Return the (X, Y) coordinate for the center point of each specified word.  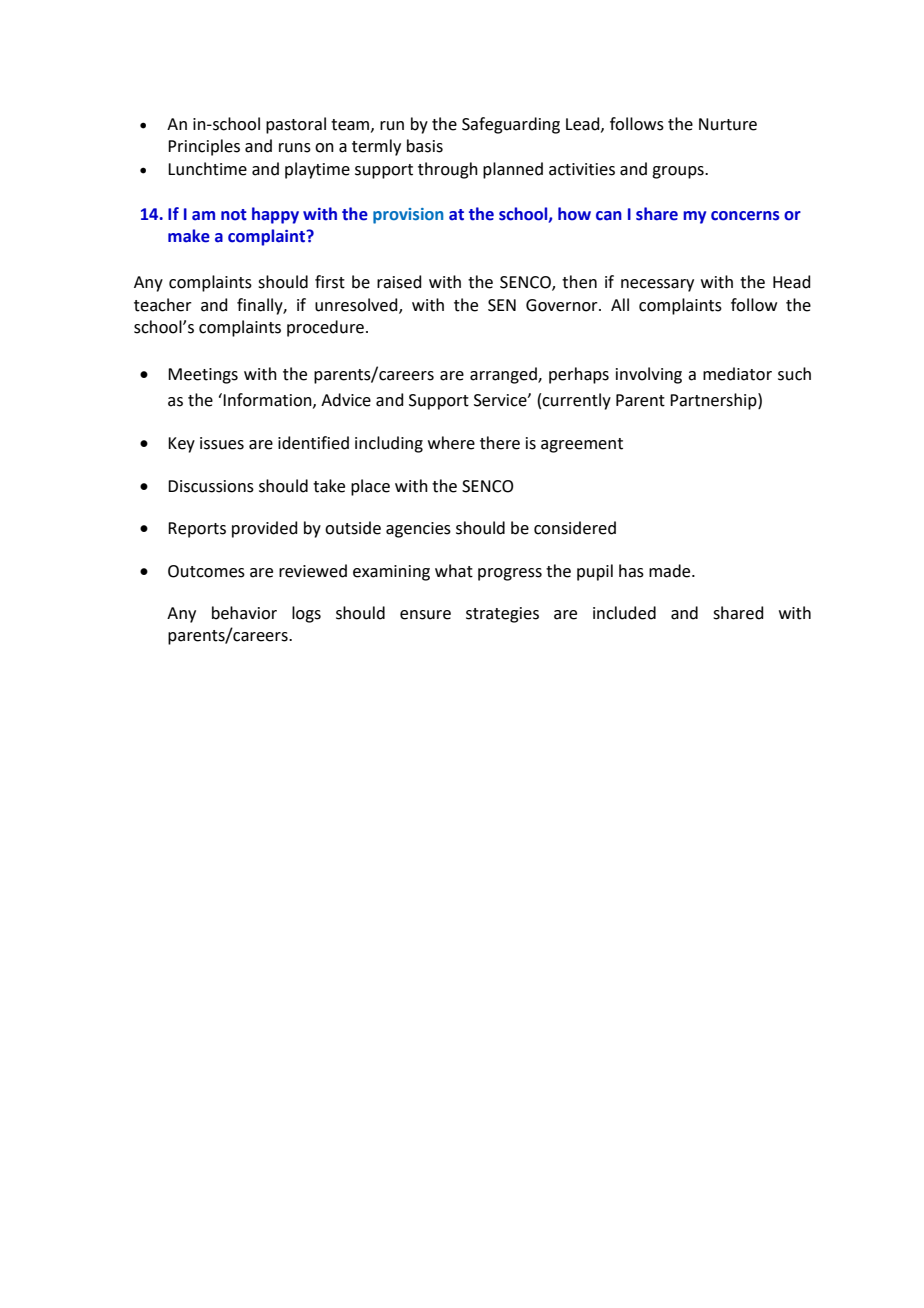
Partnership (714, 401)
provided (265, 529)
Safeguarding (511, 125)
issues (222, 443)
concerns (745, 216)
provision (408, 216)
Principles (204, 147)
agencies (418, 530)
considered (575, 528)
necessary (657, 285)
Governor (563, 305)
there (500, 443)
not (234, 215)
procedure (325, 328)
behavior (244, 613)
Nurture (728, 124)
